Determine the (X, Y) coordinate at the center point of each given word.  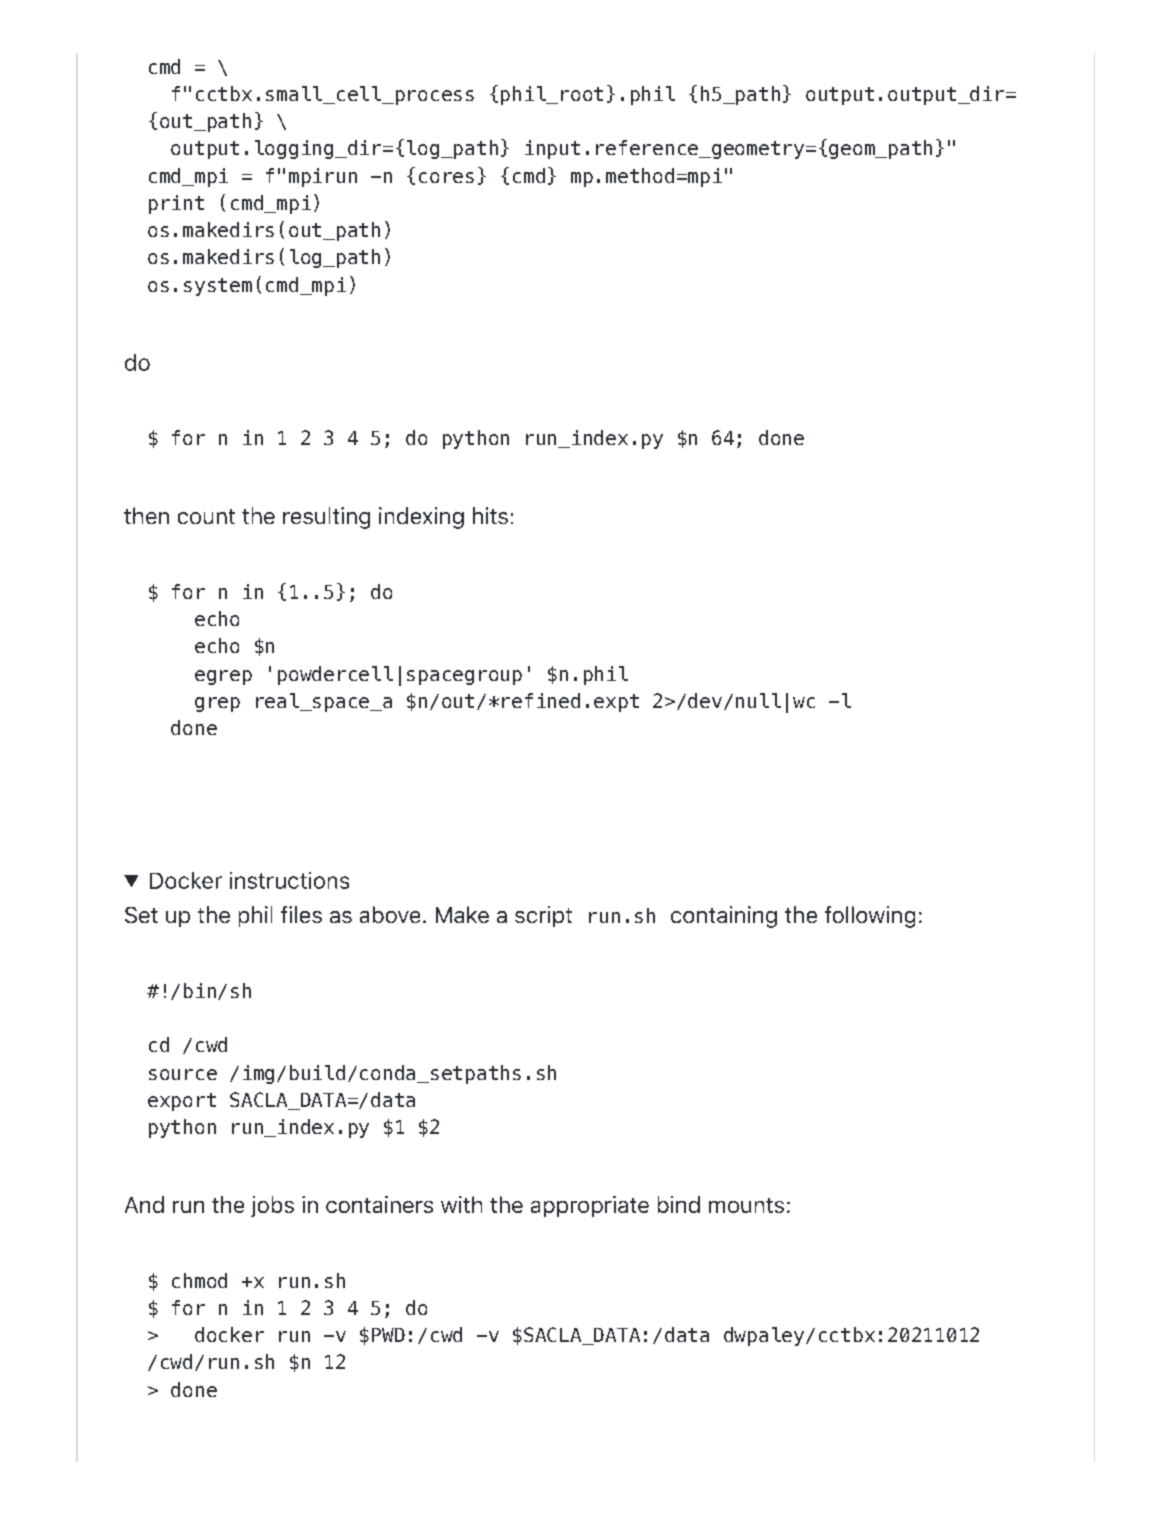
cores (446, 177)
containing (724, 917)
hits (490, 515)
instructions (289, 880)
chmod (199, 1280)
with (461, 1204)
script (543, 916)
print (176, 204)
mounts (746, 1205)
